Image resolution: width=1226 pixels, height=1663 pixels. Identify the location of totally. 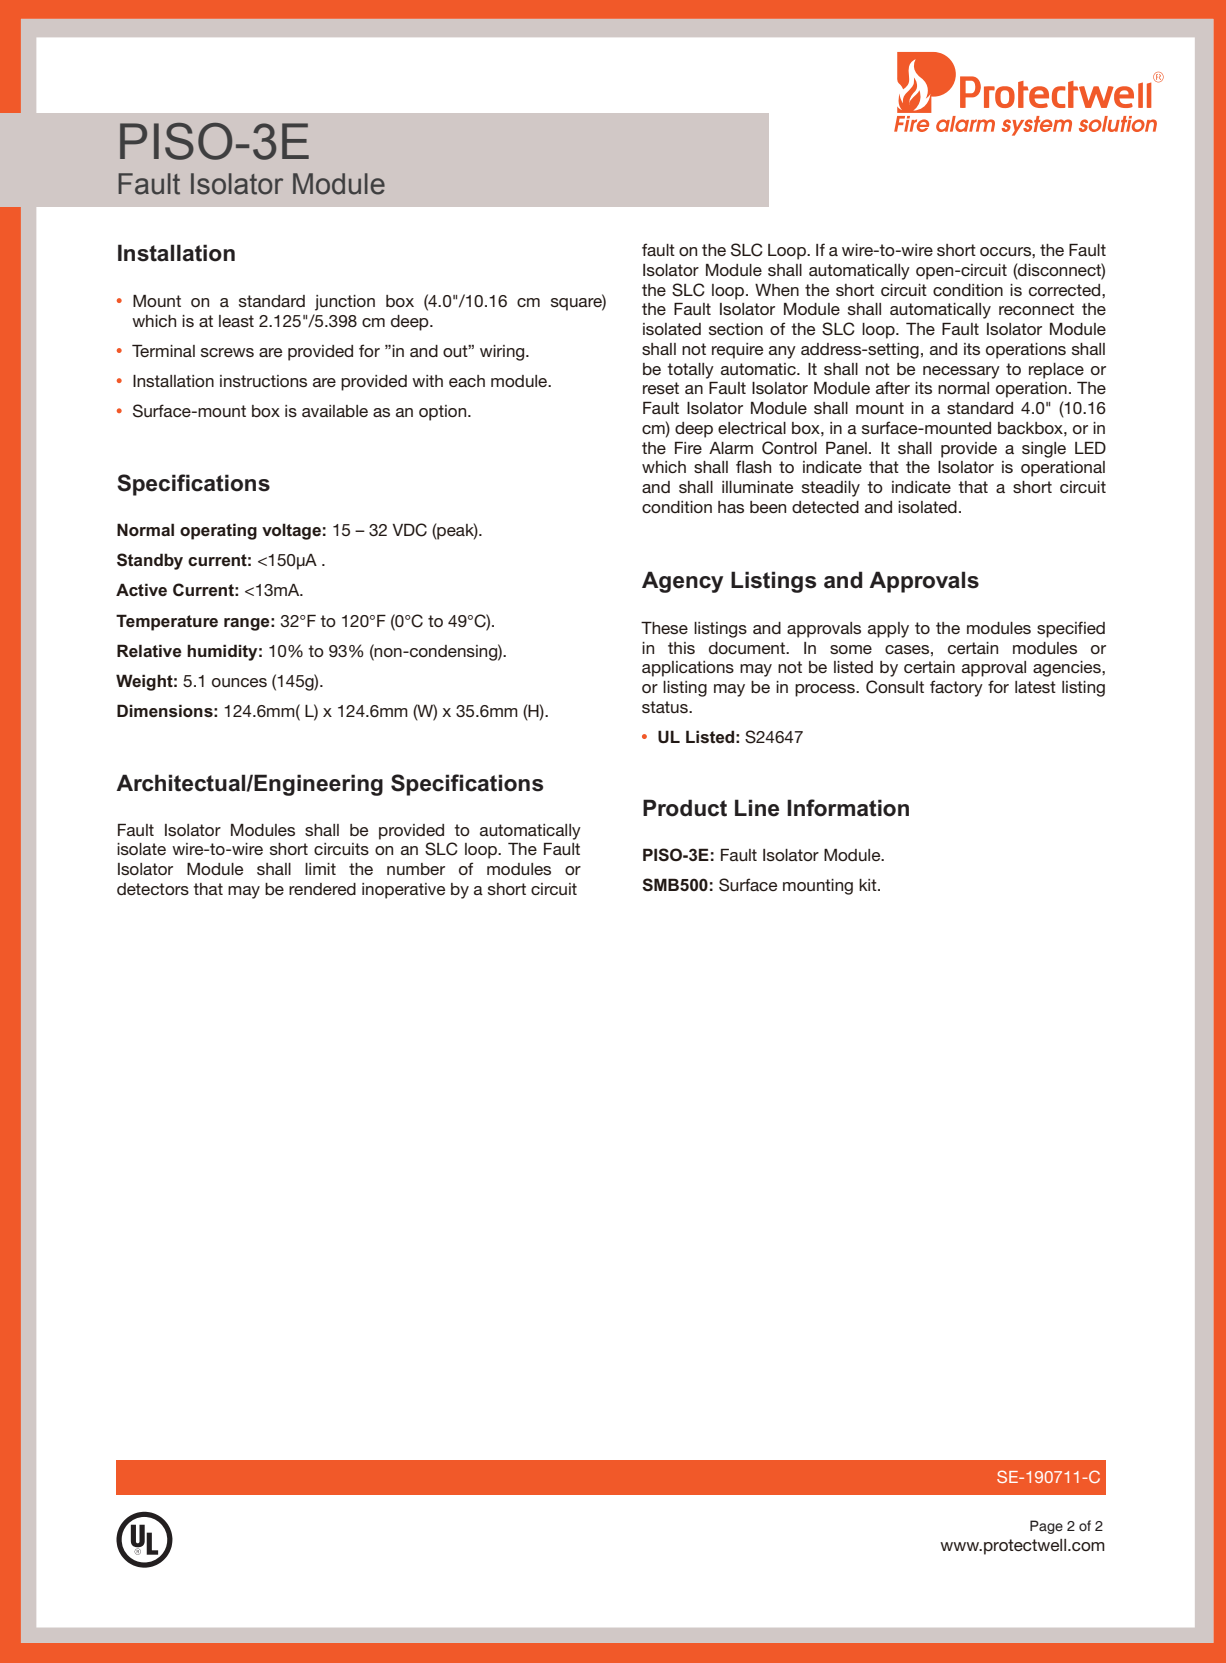
(690, 371).
